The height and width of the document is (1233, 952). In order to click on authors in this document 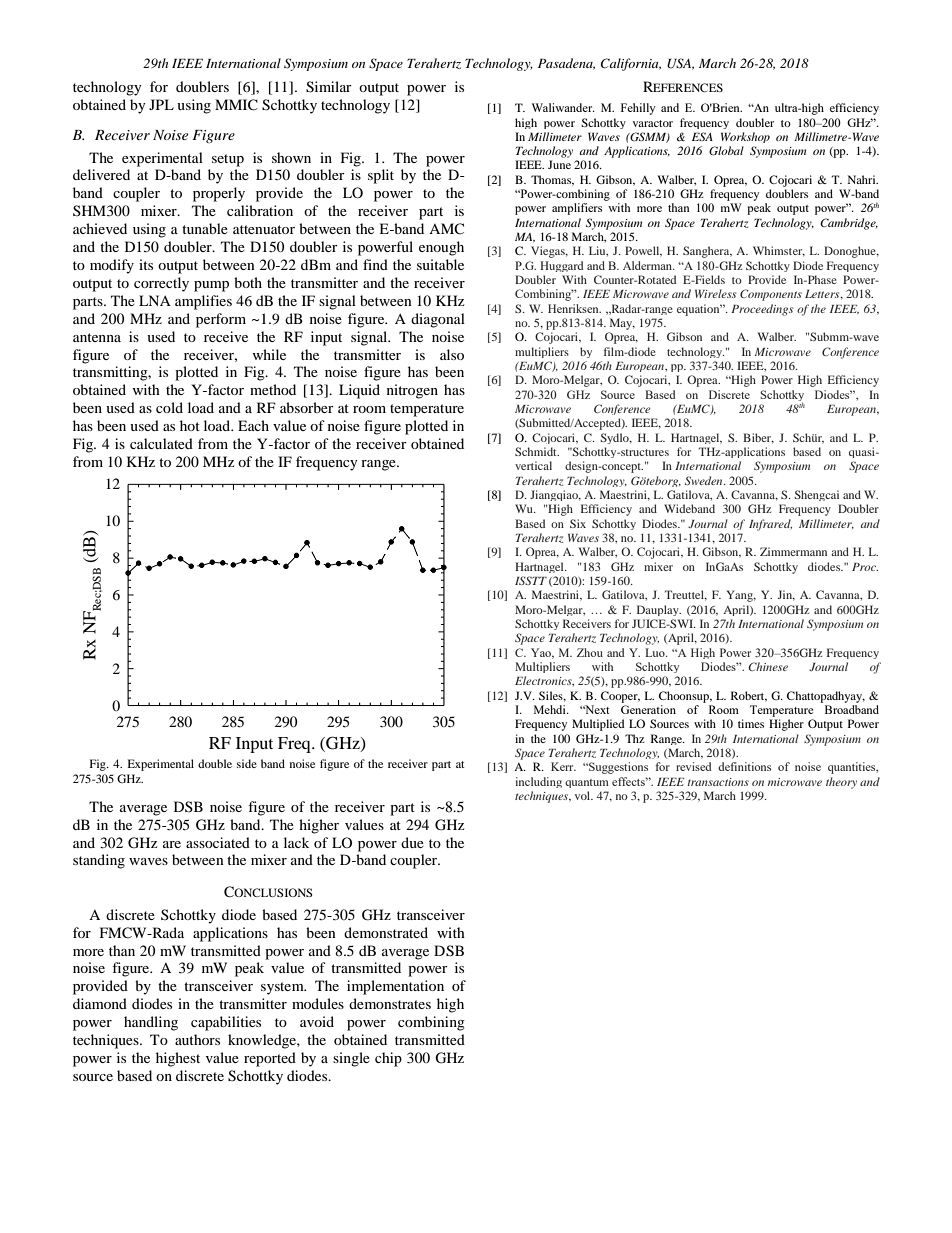, I will do `click(197, 1039)`.
